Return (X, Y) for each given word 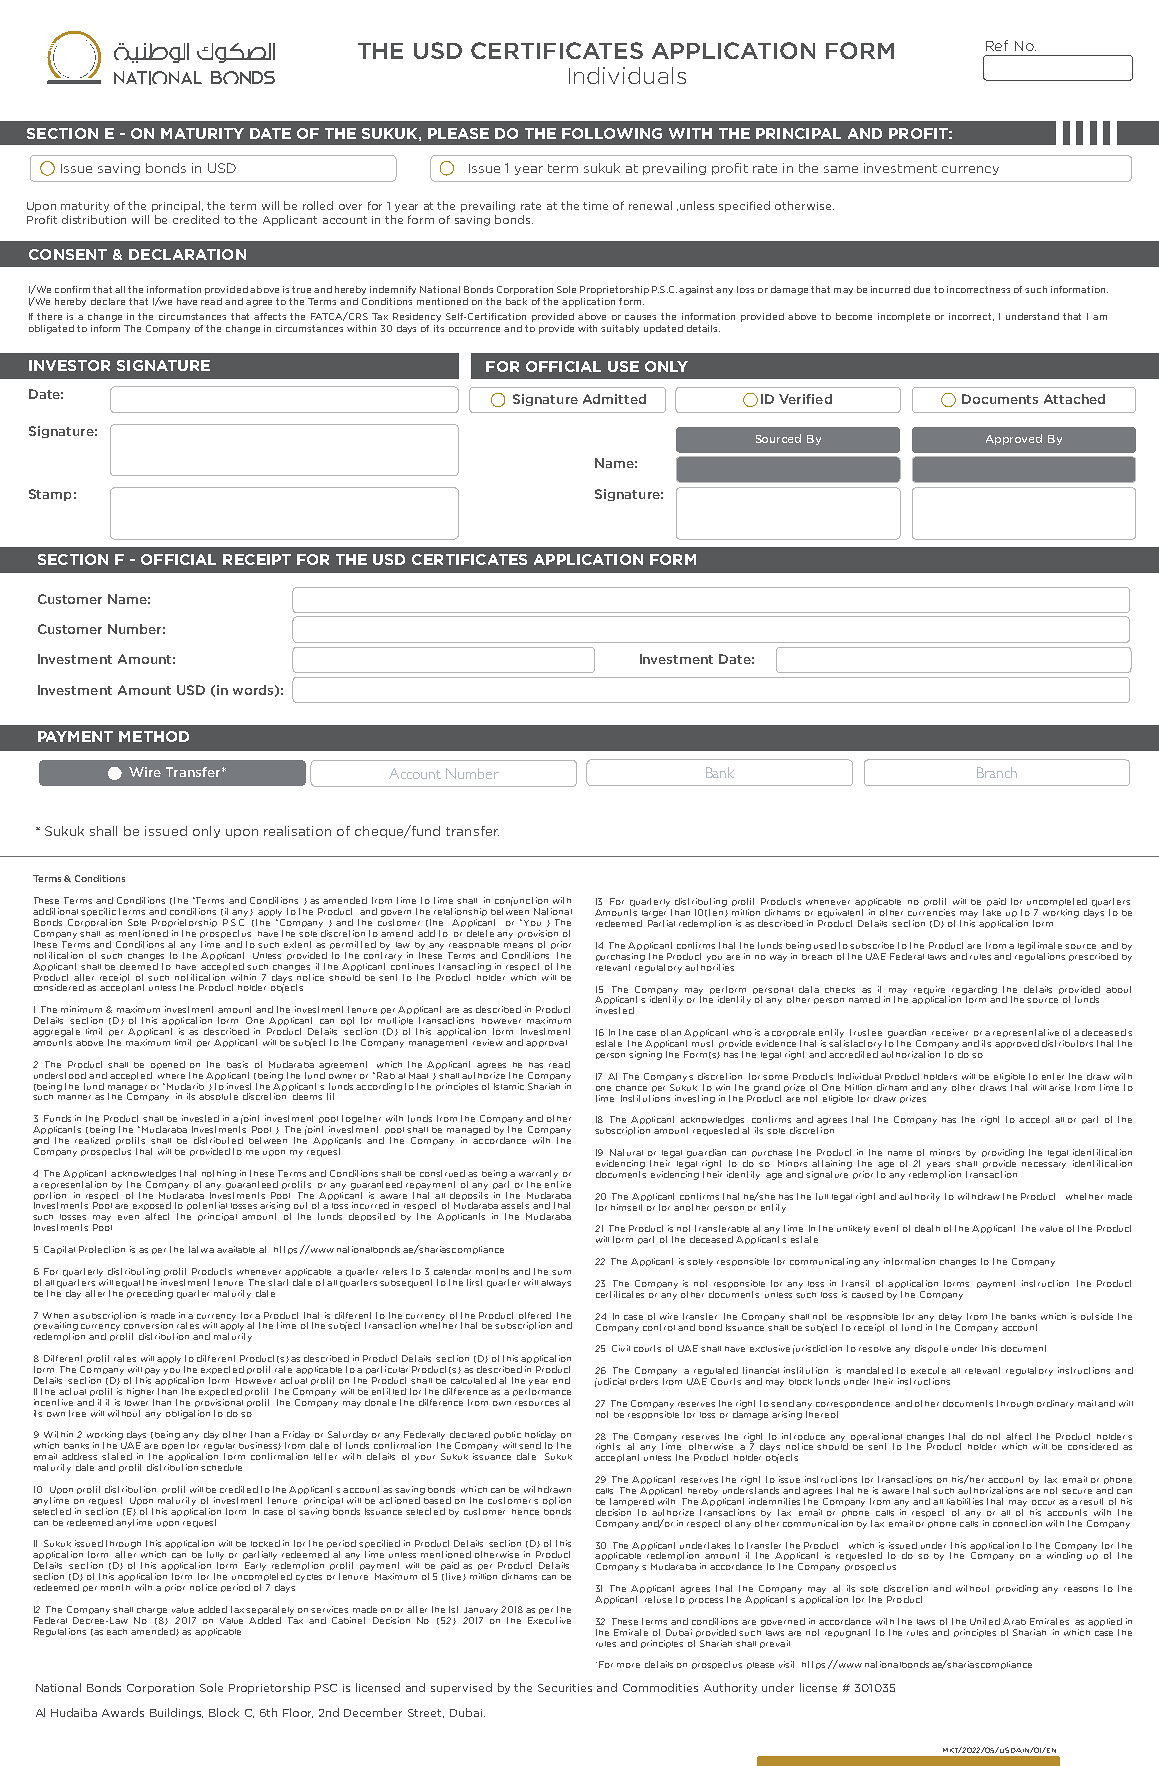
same (841, 169)
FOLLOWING (612, 133)
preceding (149, 1293)
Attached (1074, 399)
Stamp (50, 495)
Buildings (176, 1713)
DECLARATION (187, 254)
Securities (565, 1688)
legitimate (1040, 946)
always (556, 1284)
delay (950, 1317)
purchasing (620, 957)
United (985, 1621)
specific (98, 912)
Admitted (614, 399)
